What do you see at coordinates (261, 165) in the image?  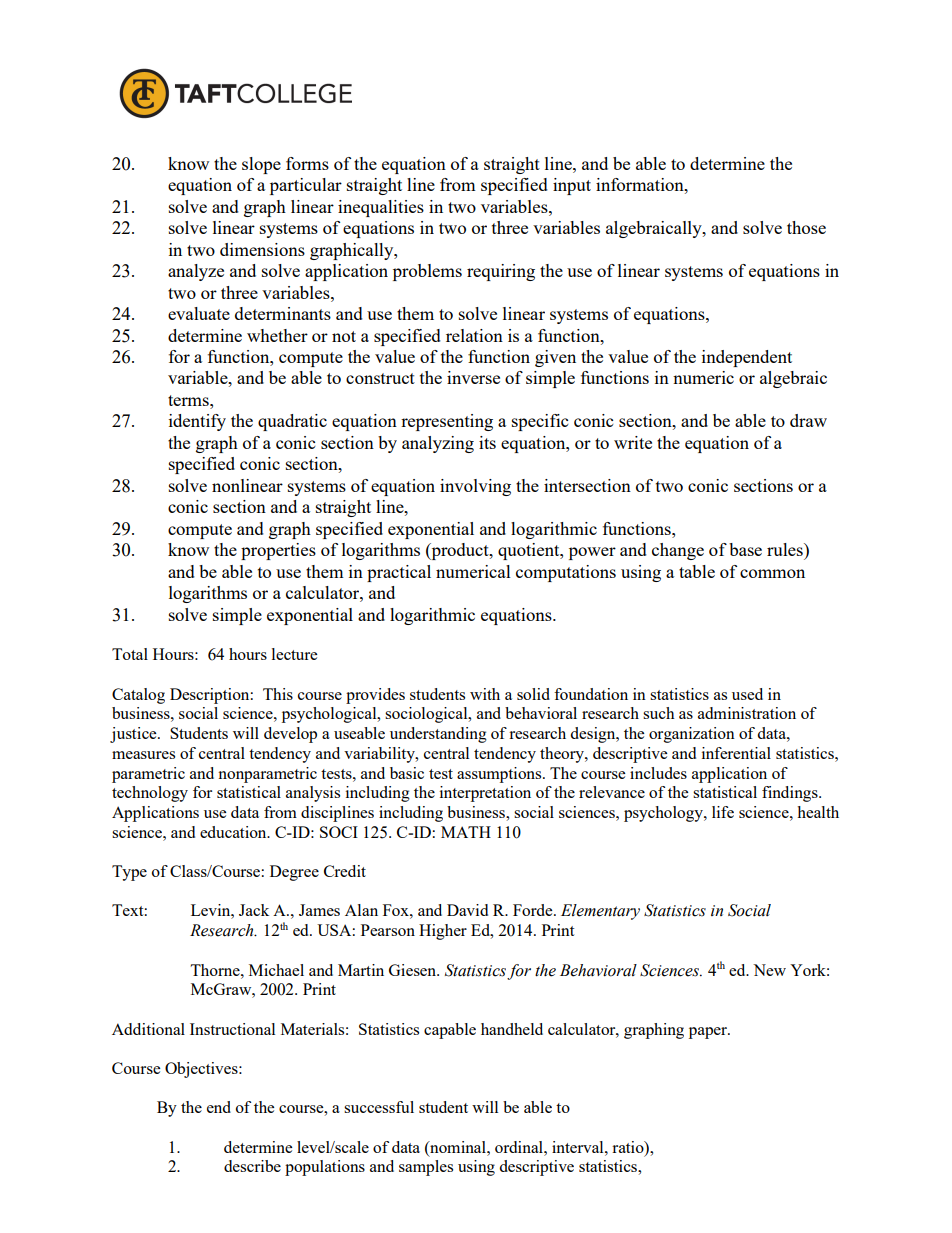 I see `slope` at bounding box center [261, 165].
